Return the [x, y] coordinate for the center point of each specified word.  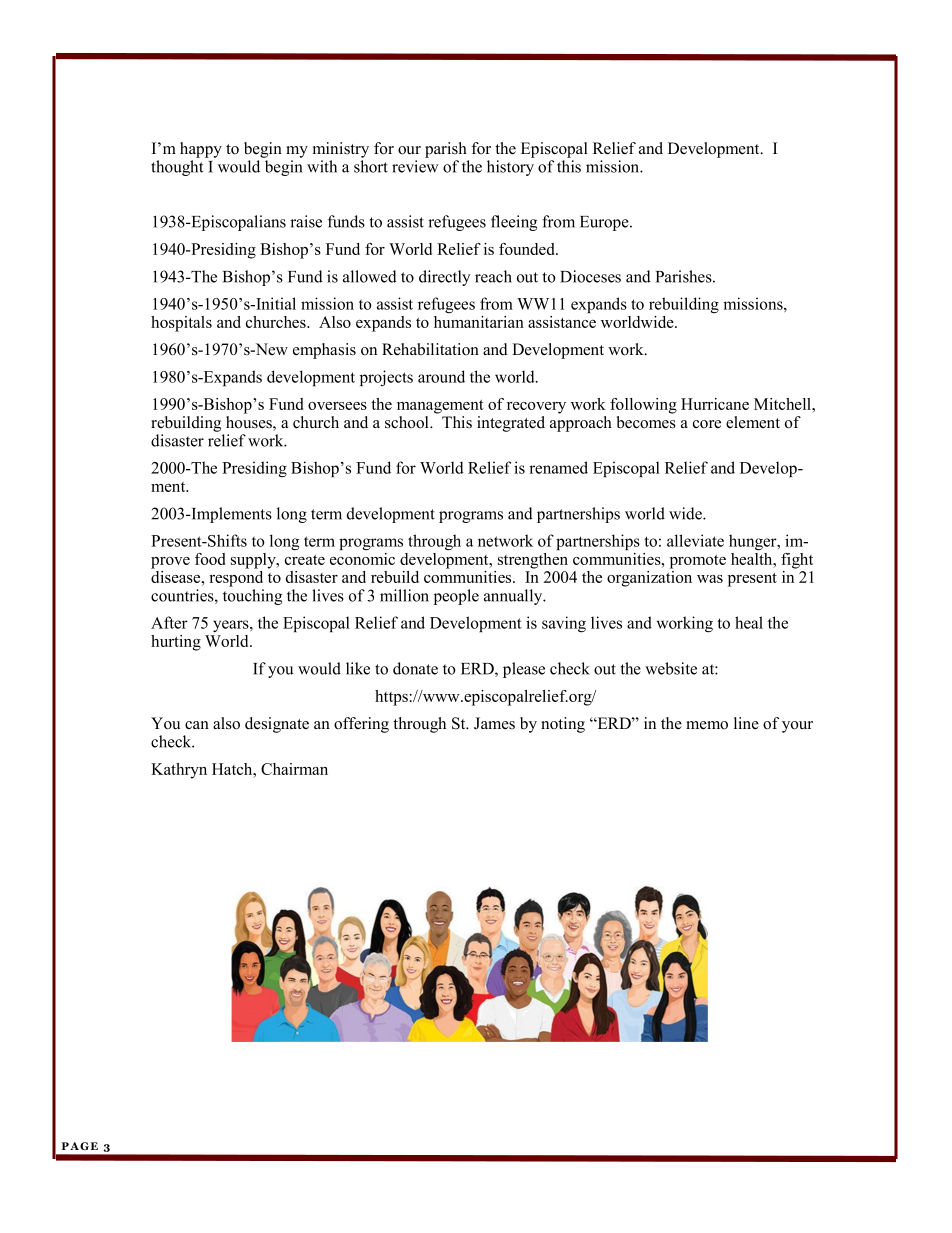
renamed [558, 467]
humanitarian [479, 322]
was [710, 579]
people [456, 597]
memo [707, 725]
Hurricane [715, 404]
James [494, 723]
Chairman [294, 769]
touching [252, 597]
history [510, 168]
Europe [605, 223]
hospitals [181, 324]
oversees [337, 406]
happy [201, 150]
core [707, 424]
